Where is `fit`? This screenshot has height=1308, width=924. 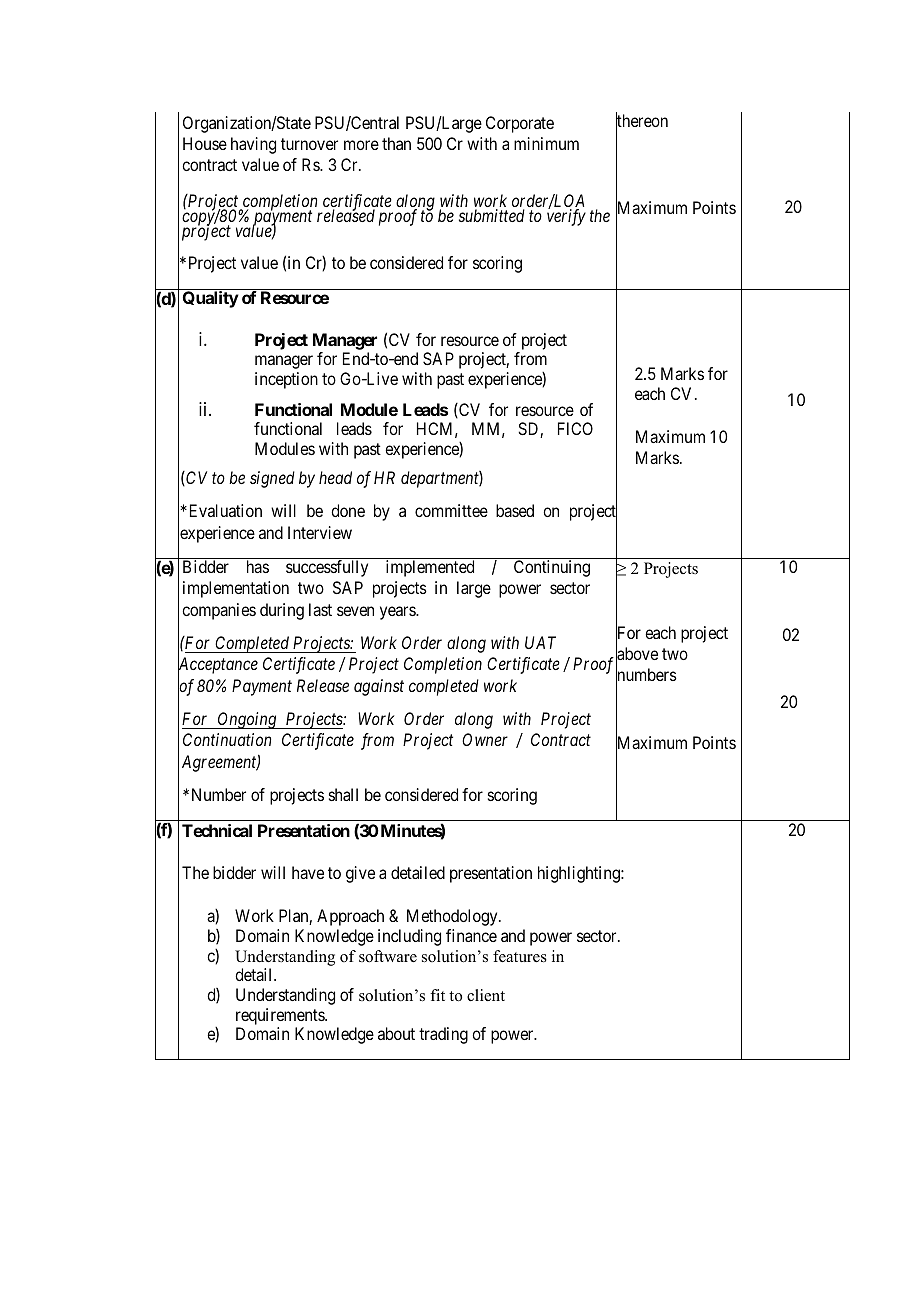
fit is located at coordinates (437, 995).
